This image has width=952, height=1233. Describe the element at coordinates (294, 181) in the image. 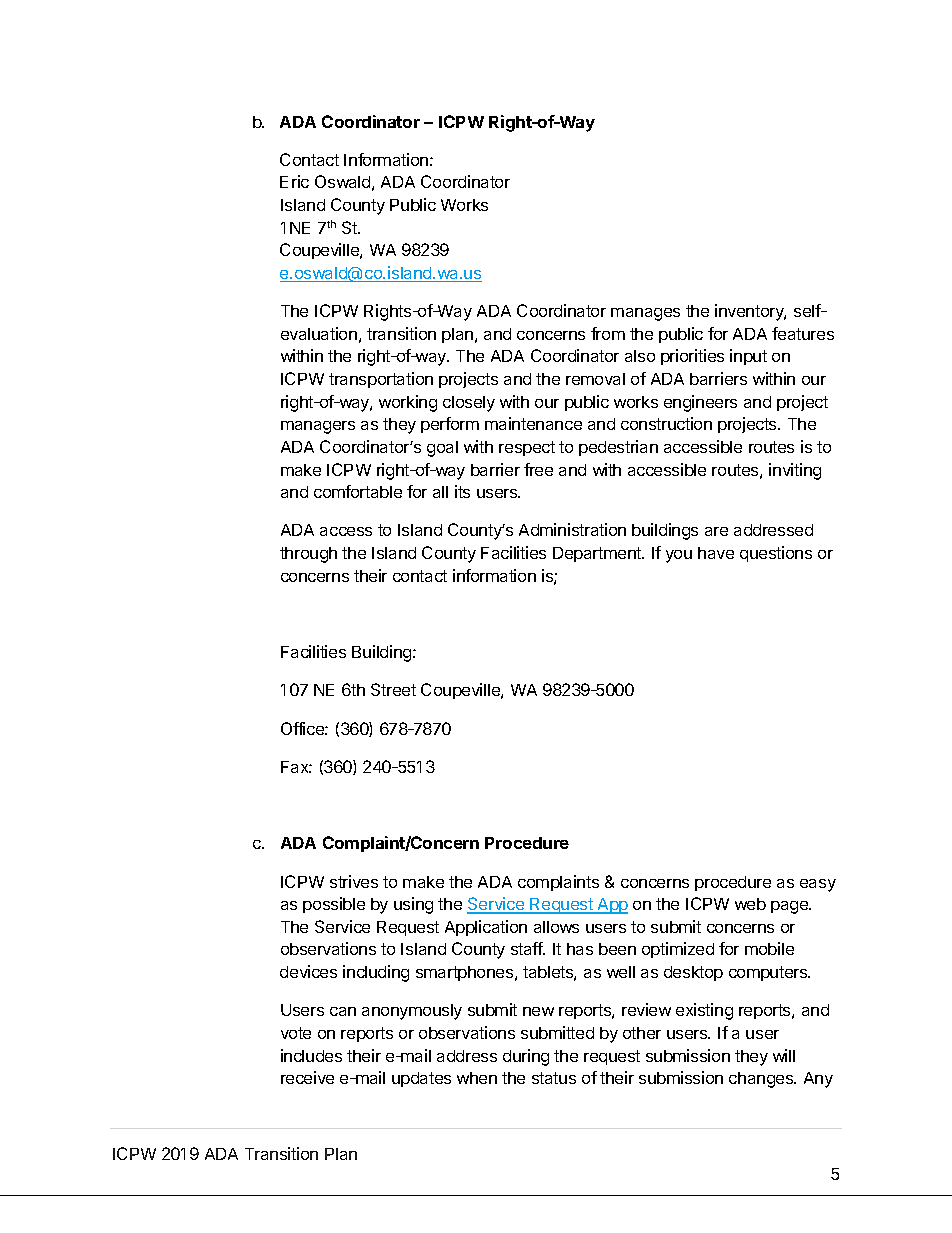

I see `Eric` at that location.
